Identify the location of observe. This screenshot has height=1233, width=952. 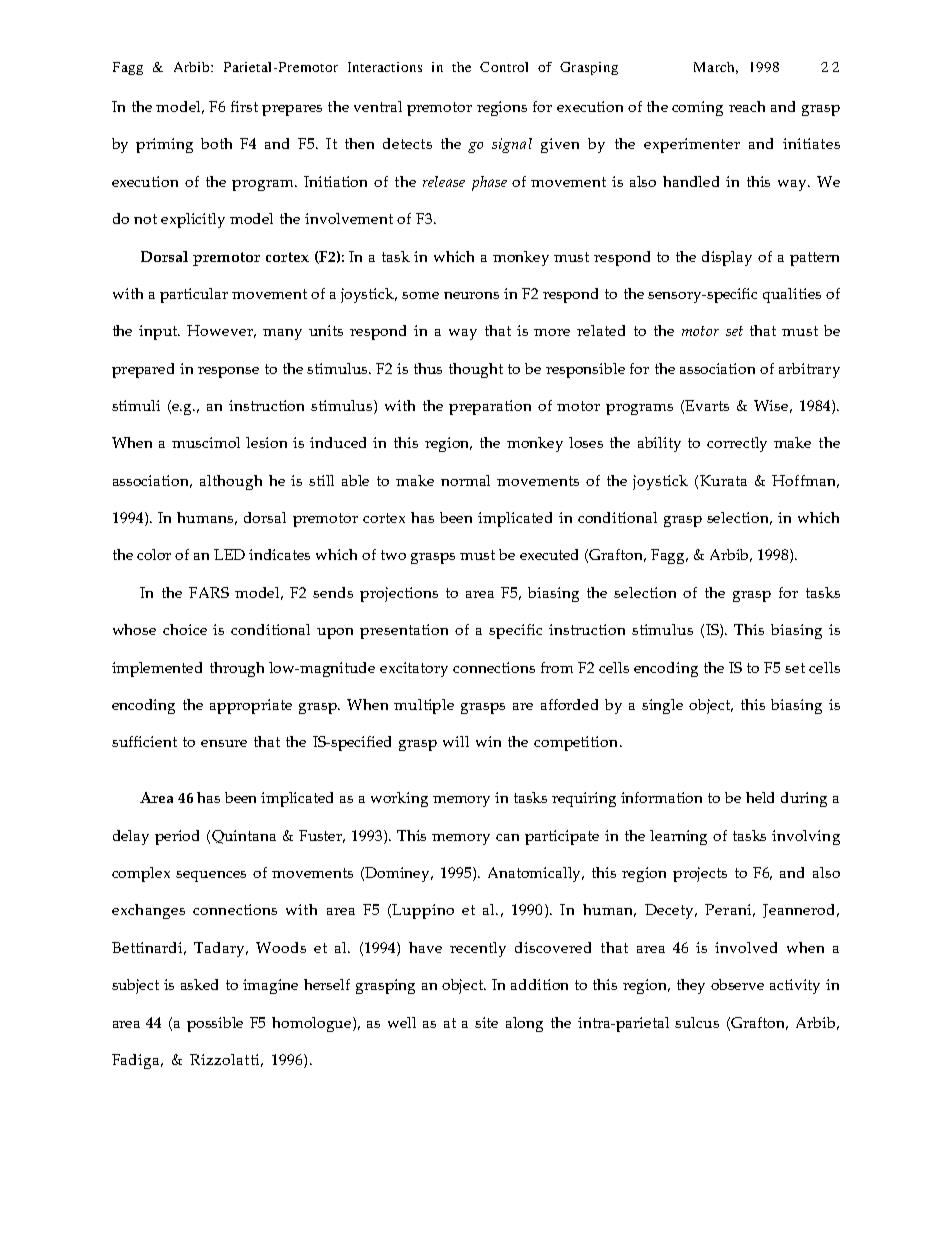
(737, 984).
